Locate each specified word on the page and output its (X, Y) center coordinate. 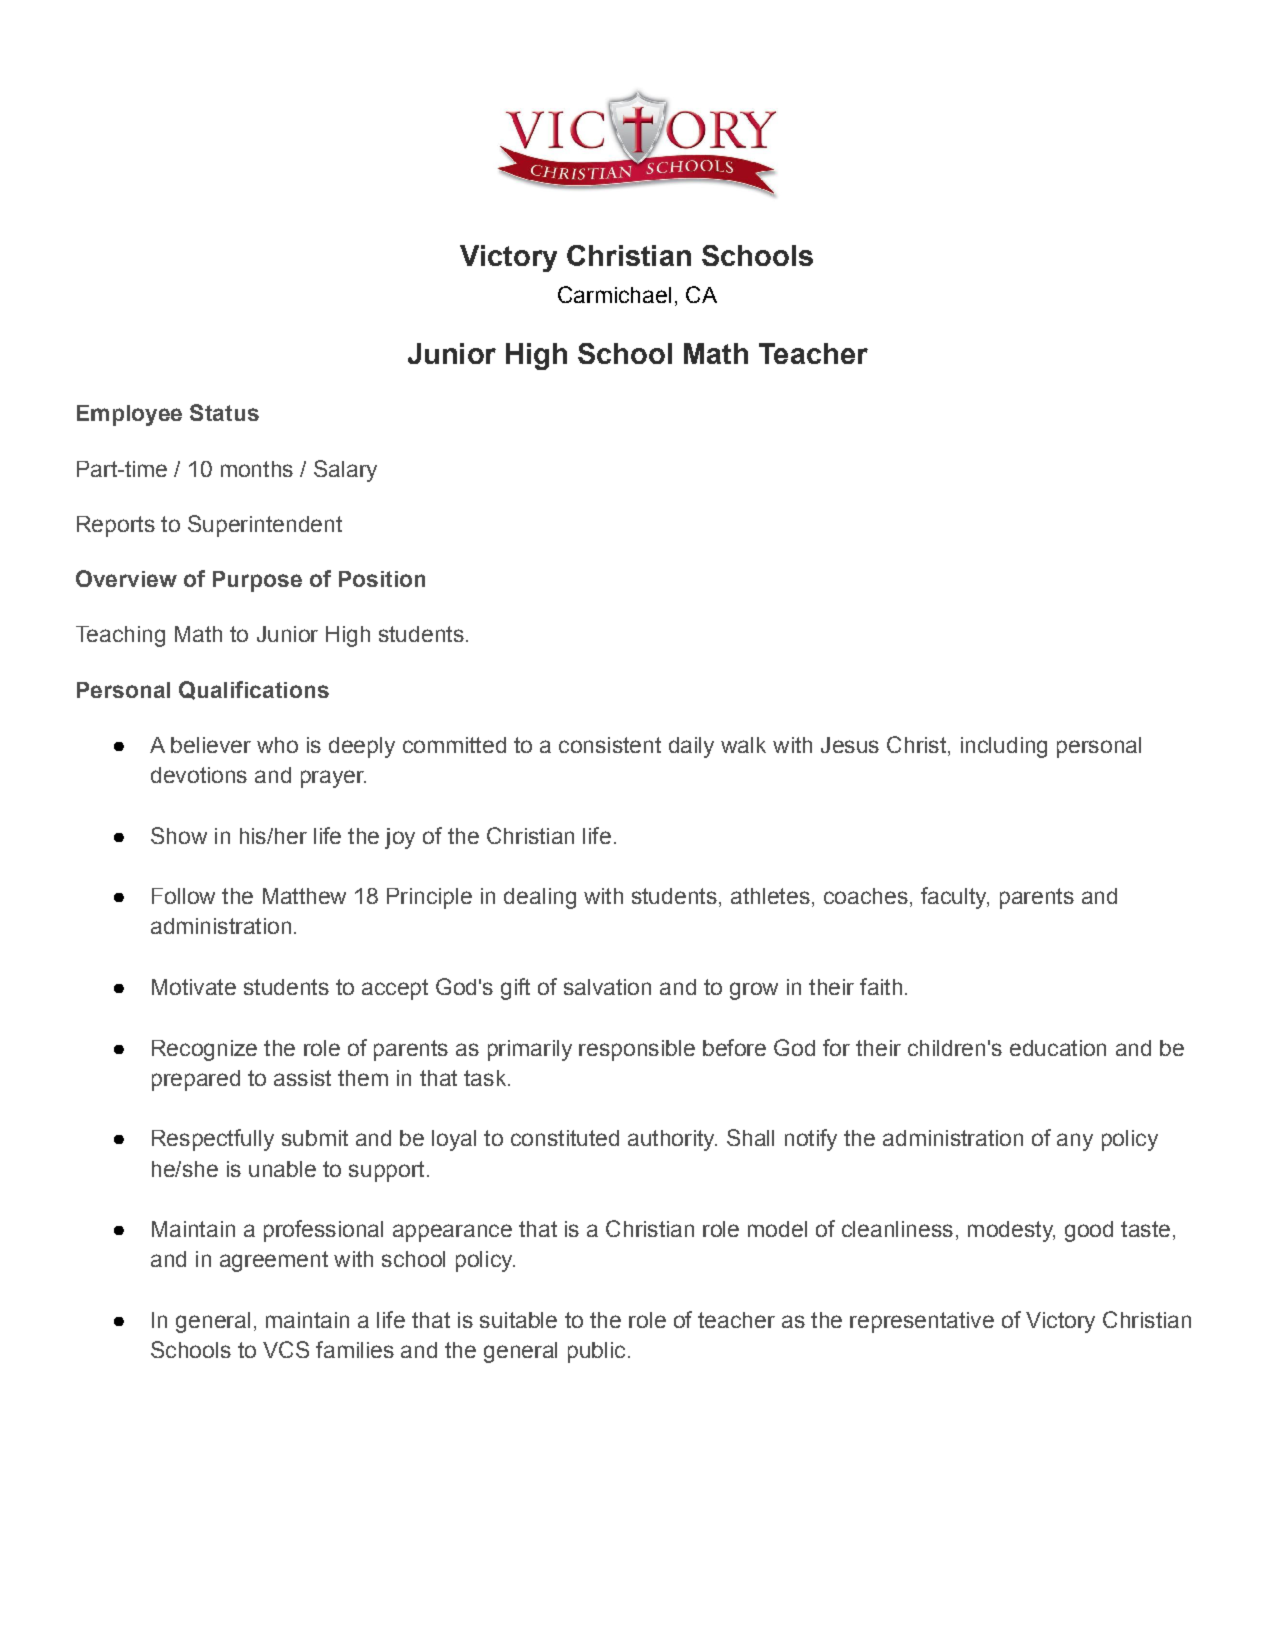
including (1004, 747)
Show (179, 835)
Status (224, 412)
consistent (610, 745)
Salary (345, 471)
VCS (286, 1349)
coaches (866, 896)
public (596, 1352)
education (1058, 1048)
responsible (637, 1050)
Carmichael (614, 294)
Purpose (257, 581)
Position (382, 579)
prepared (196, 1080)
